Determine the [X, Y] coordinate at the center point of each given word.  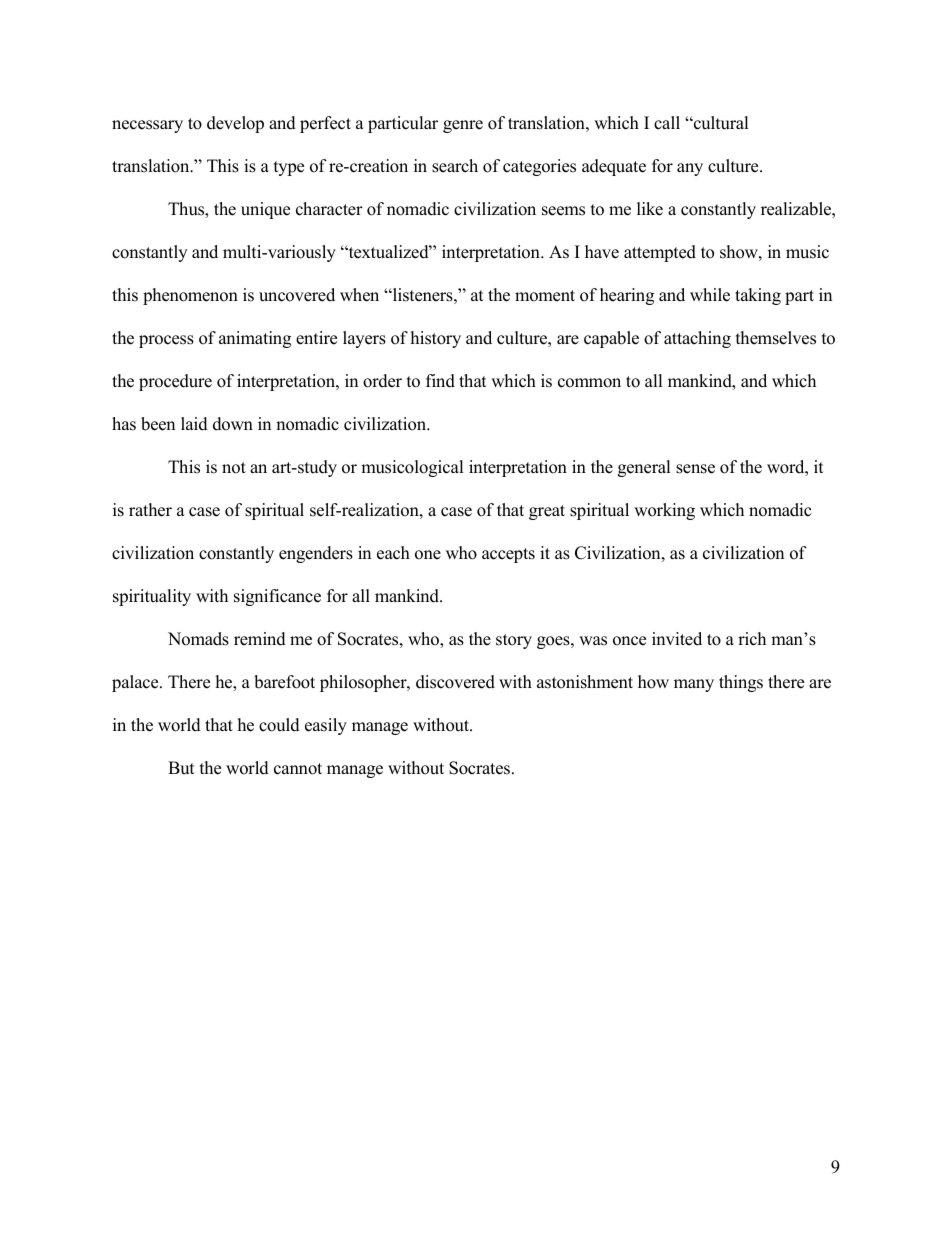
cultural [720, 123]
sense [695, 469]
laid [194, 424]
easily [326, 726]
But [181, 768]
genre [463, 126]
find [440, 381]
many [694, 685]
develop [235, 124]
